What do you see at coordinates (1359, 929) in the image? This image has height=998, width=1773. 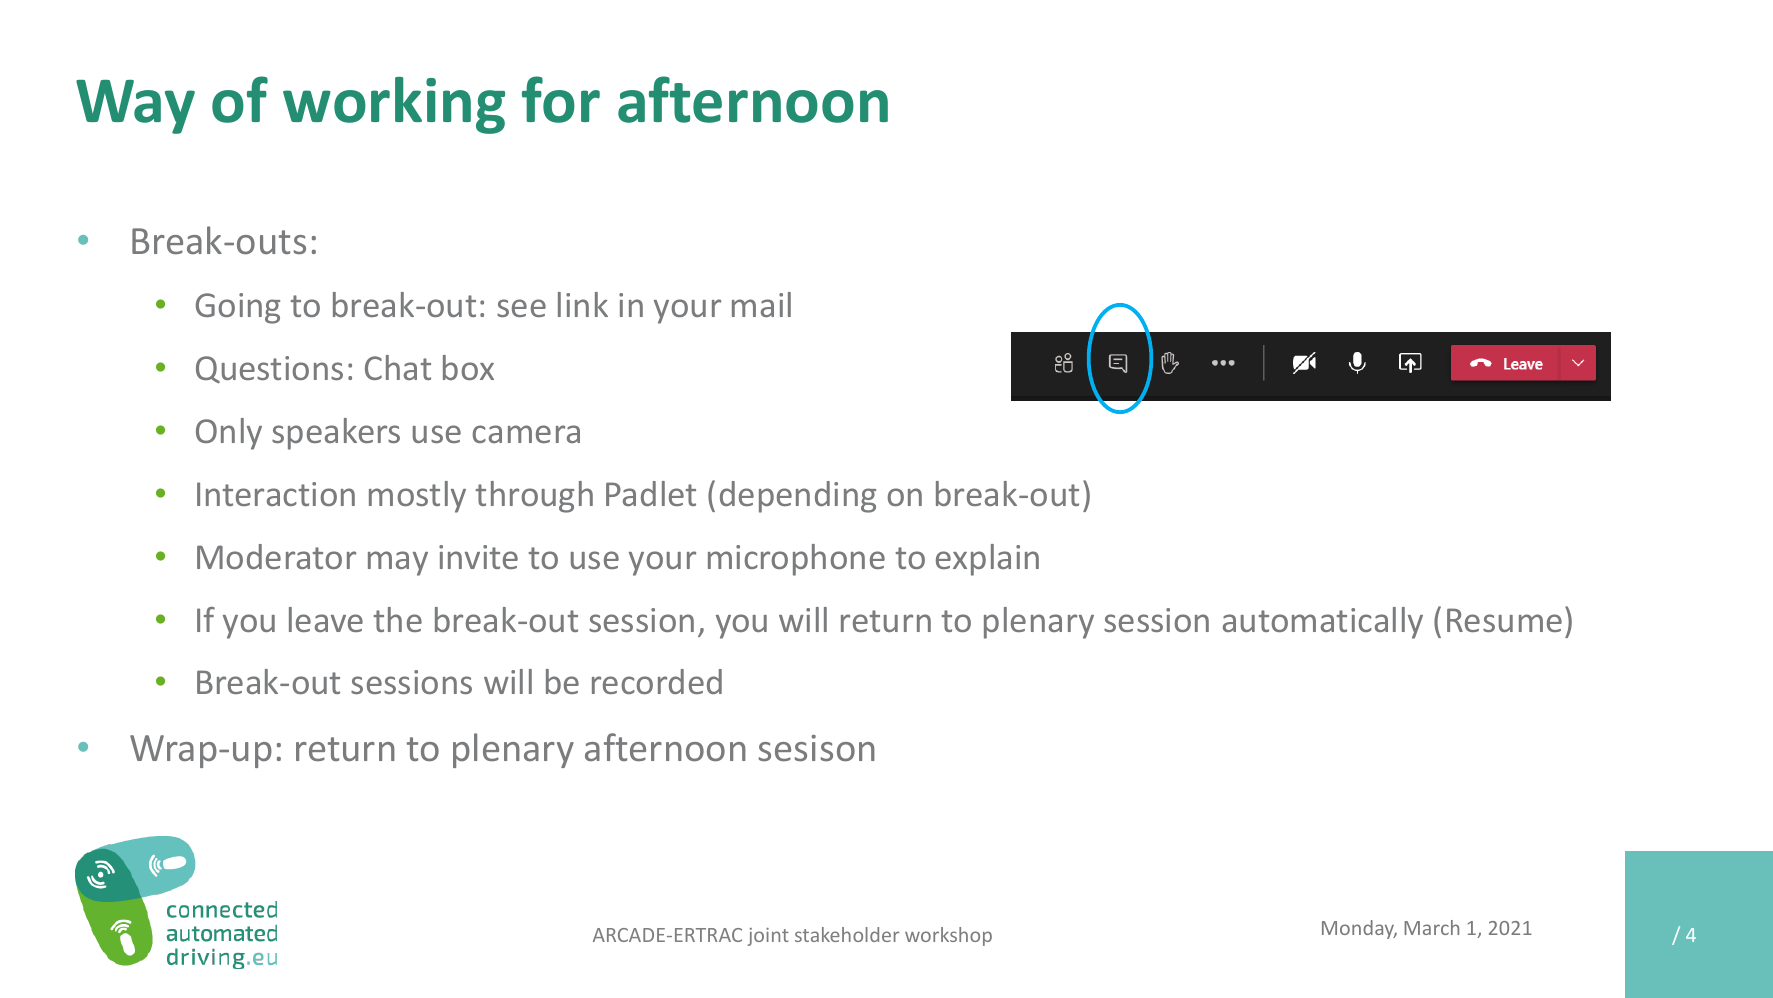 I see `Monday` at bounding box center [1359, 929].
